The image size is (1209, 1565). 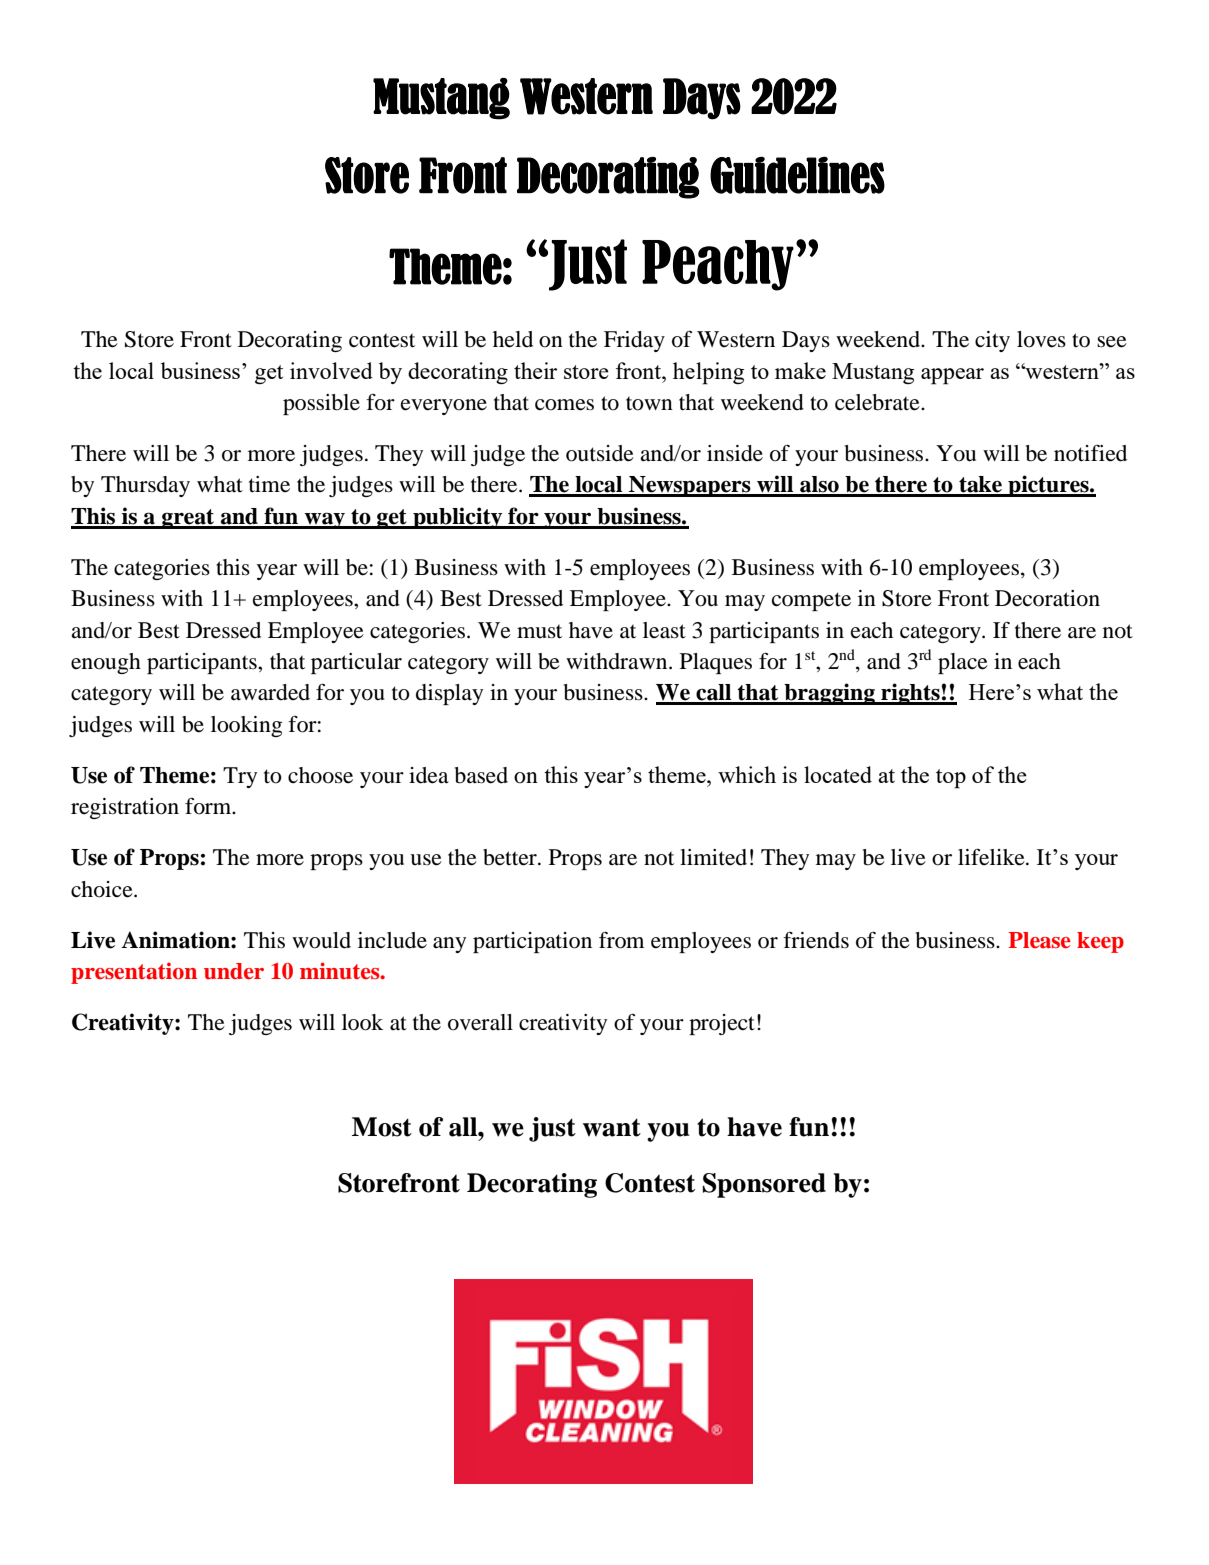 I want to click on Guidelines, so click(x=797, y=175).
